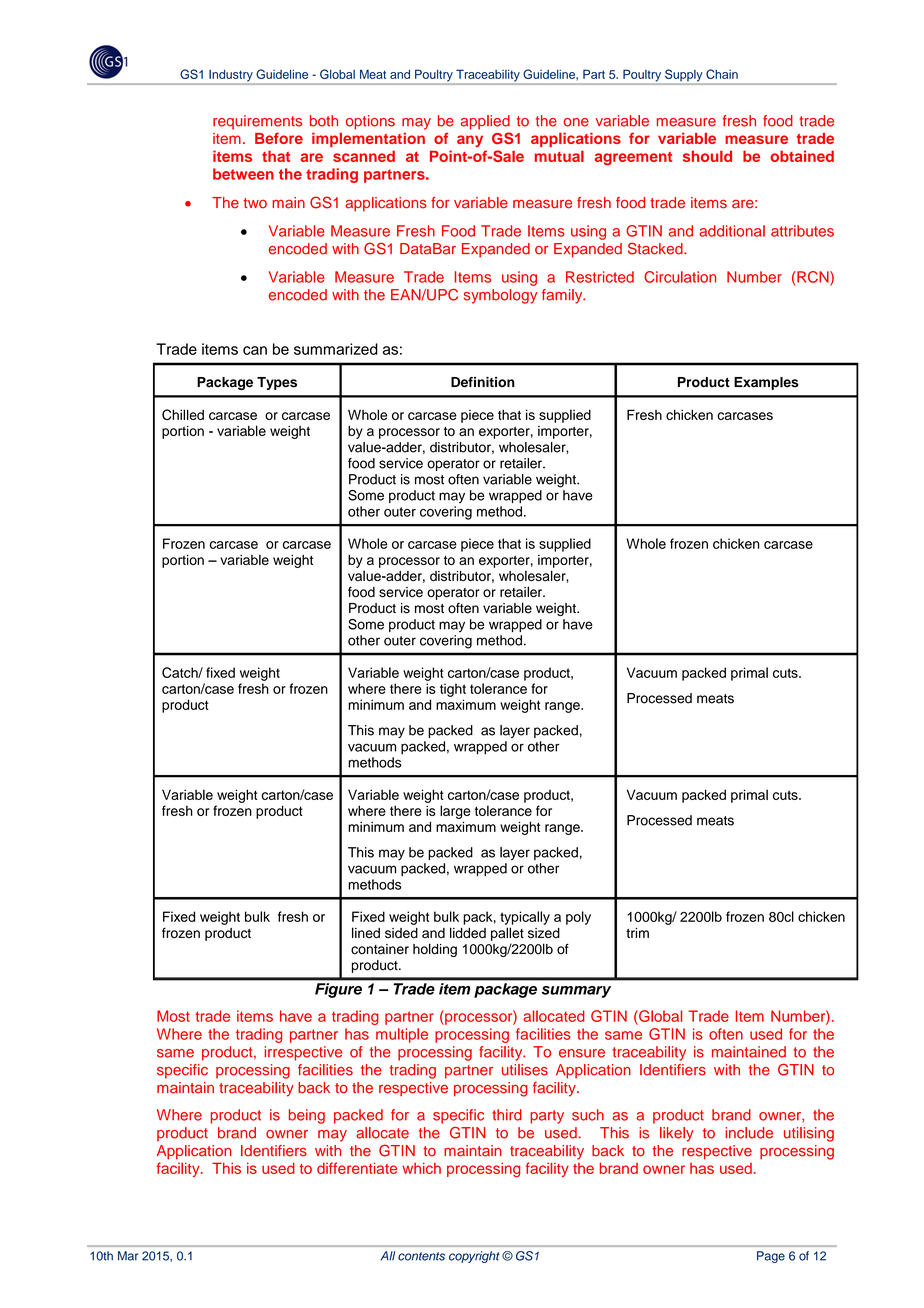 This screenshot has height=1308, width=924. I want to click on Types, so click(277, 383).
